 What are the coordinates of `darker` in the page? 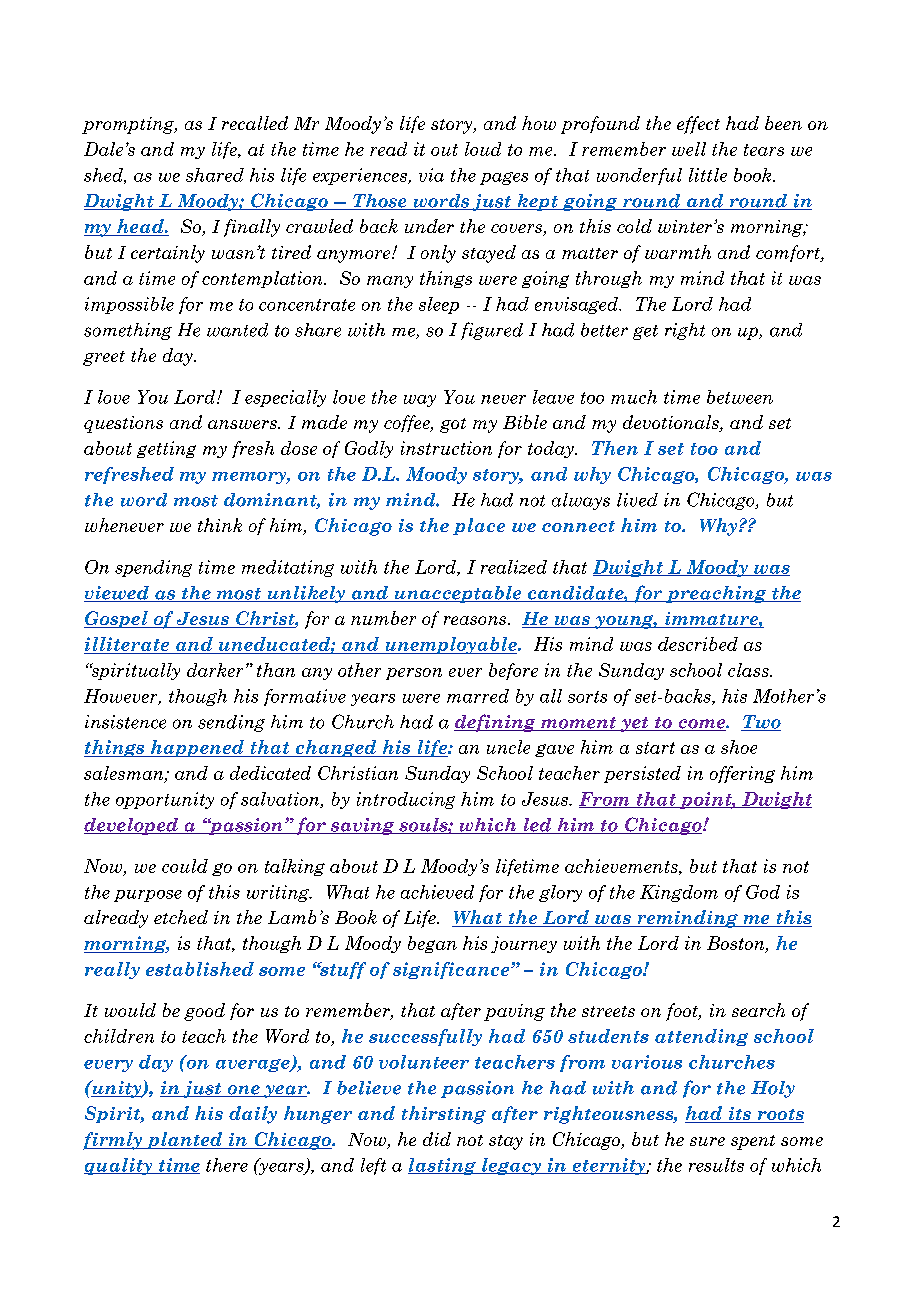 It's located at (215, 670).
